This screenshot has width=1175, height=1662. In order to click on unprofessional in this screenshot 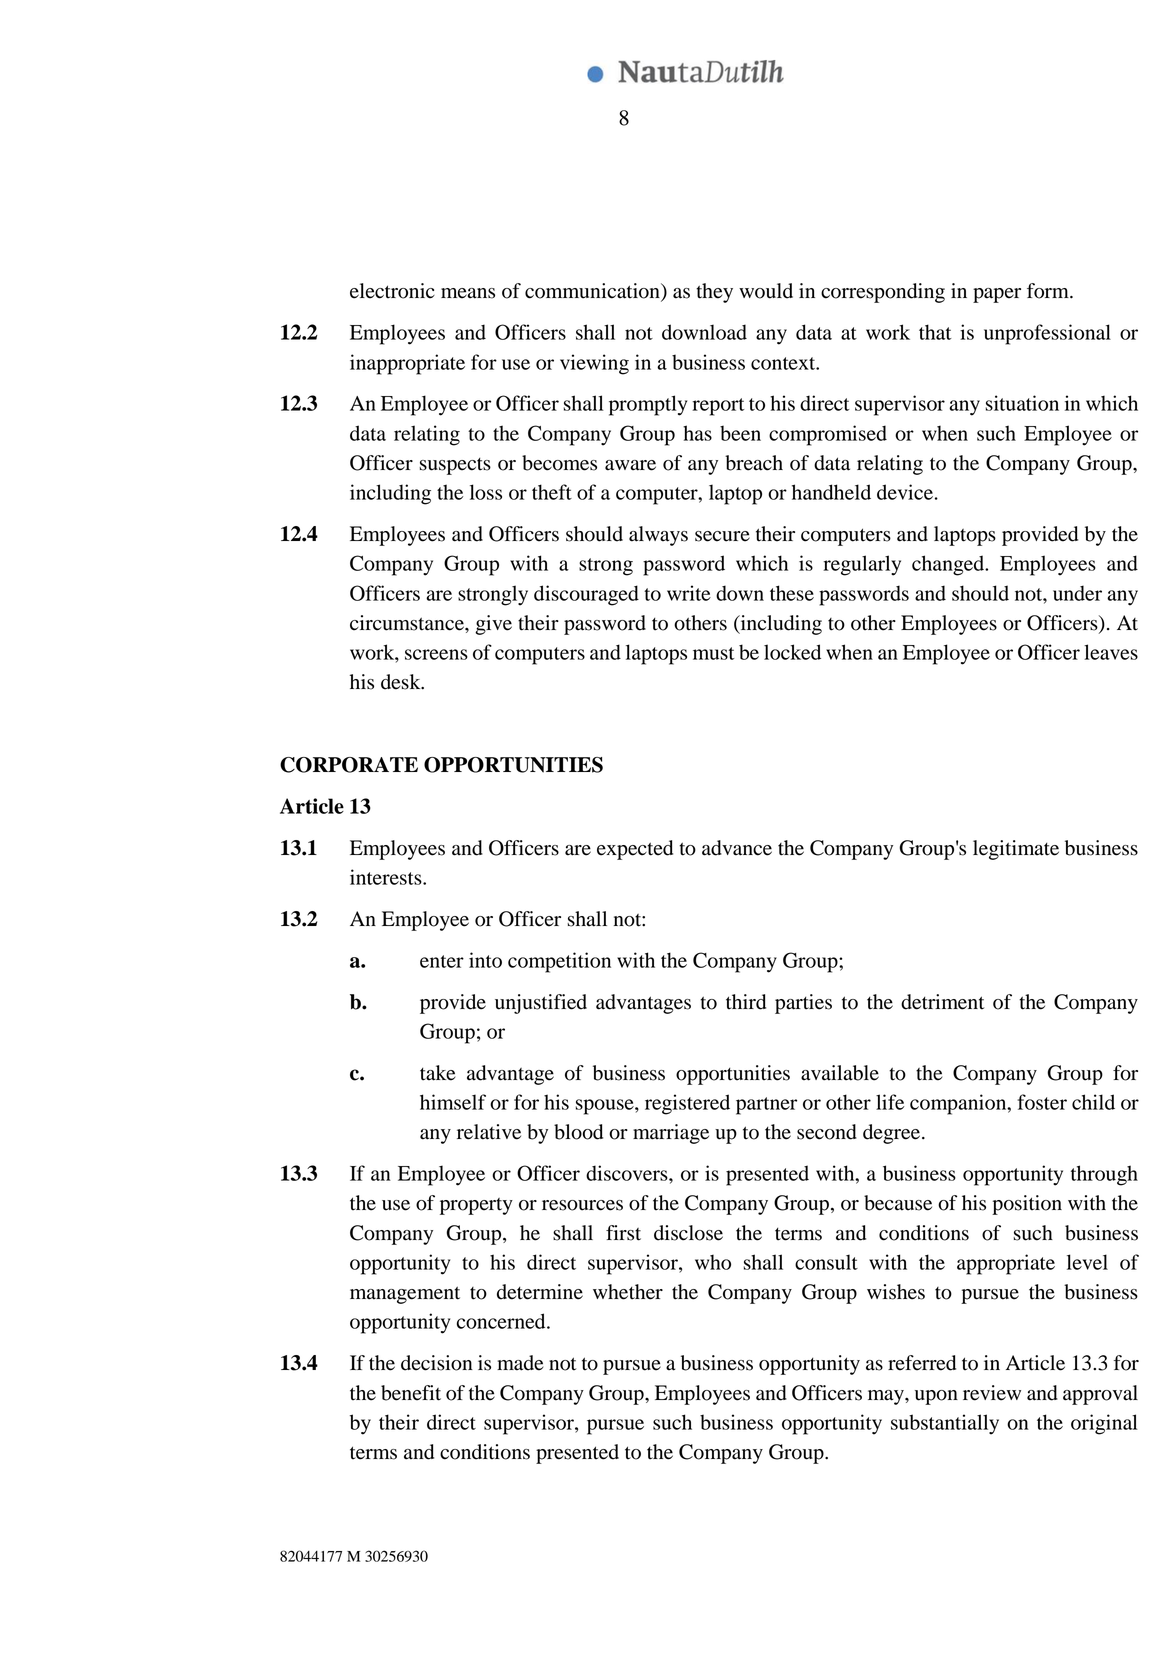, I will do `click(1047, 334)`.
